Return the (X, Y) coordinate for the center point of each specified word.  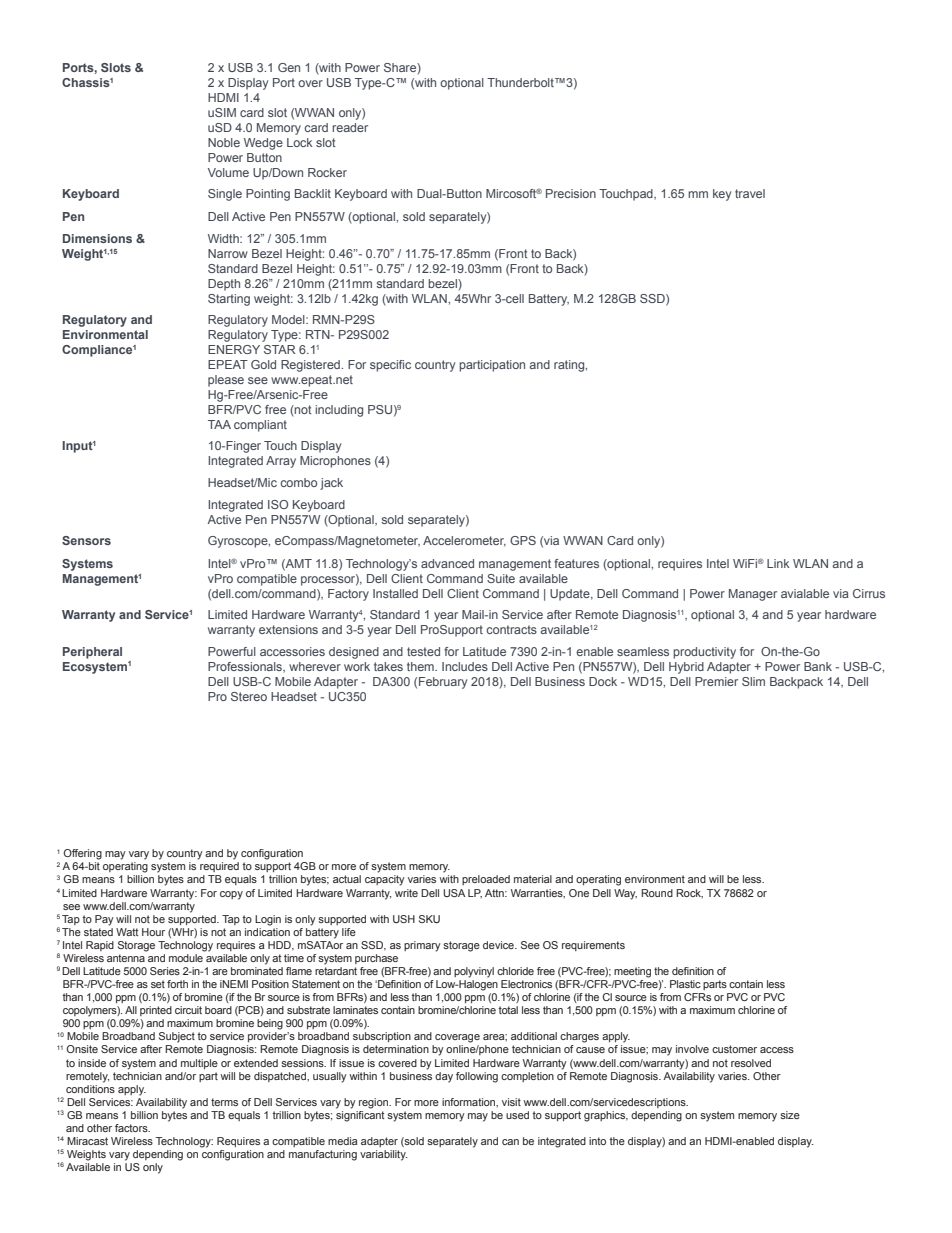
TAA (219, 424)
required (219, 867)
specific (390, 366)
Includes (465, 666)
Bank (818, 666)
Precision (571, 193)
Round (657, 893)
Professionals (246, 667)
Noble (224, 142)
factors (132, 1128)
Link (778, 563)
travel (750, 193)
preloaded (486, 880)
